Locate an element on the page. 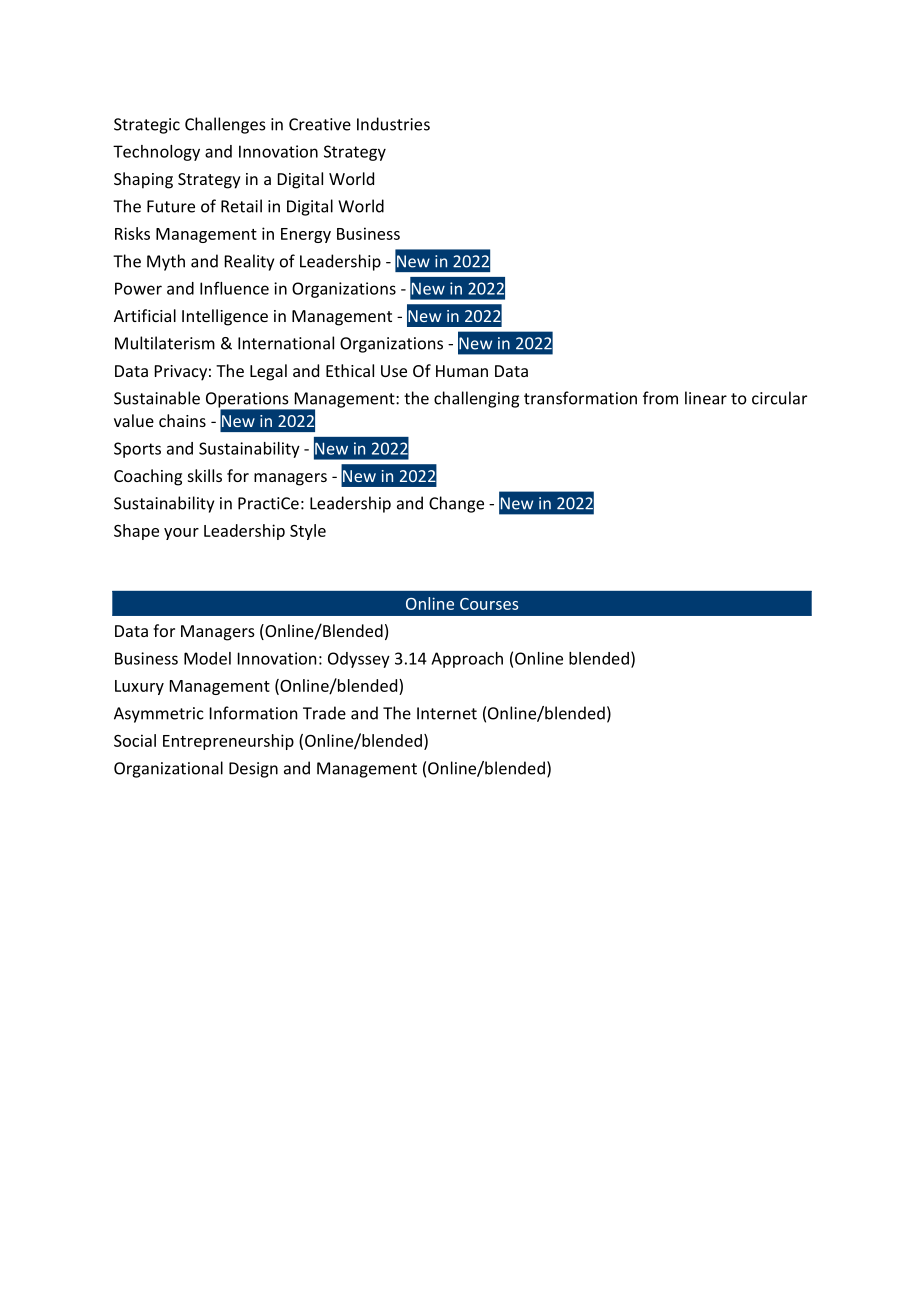 The height and width of the image is (1308, 924). Change is located at coordinates (456, 504).
